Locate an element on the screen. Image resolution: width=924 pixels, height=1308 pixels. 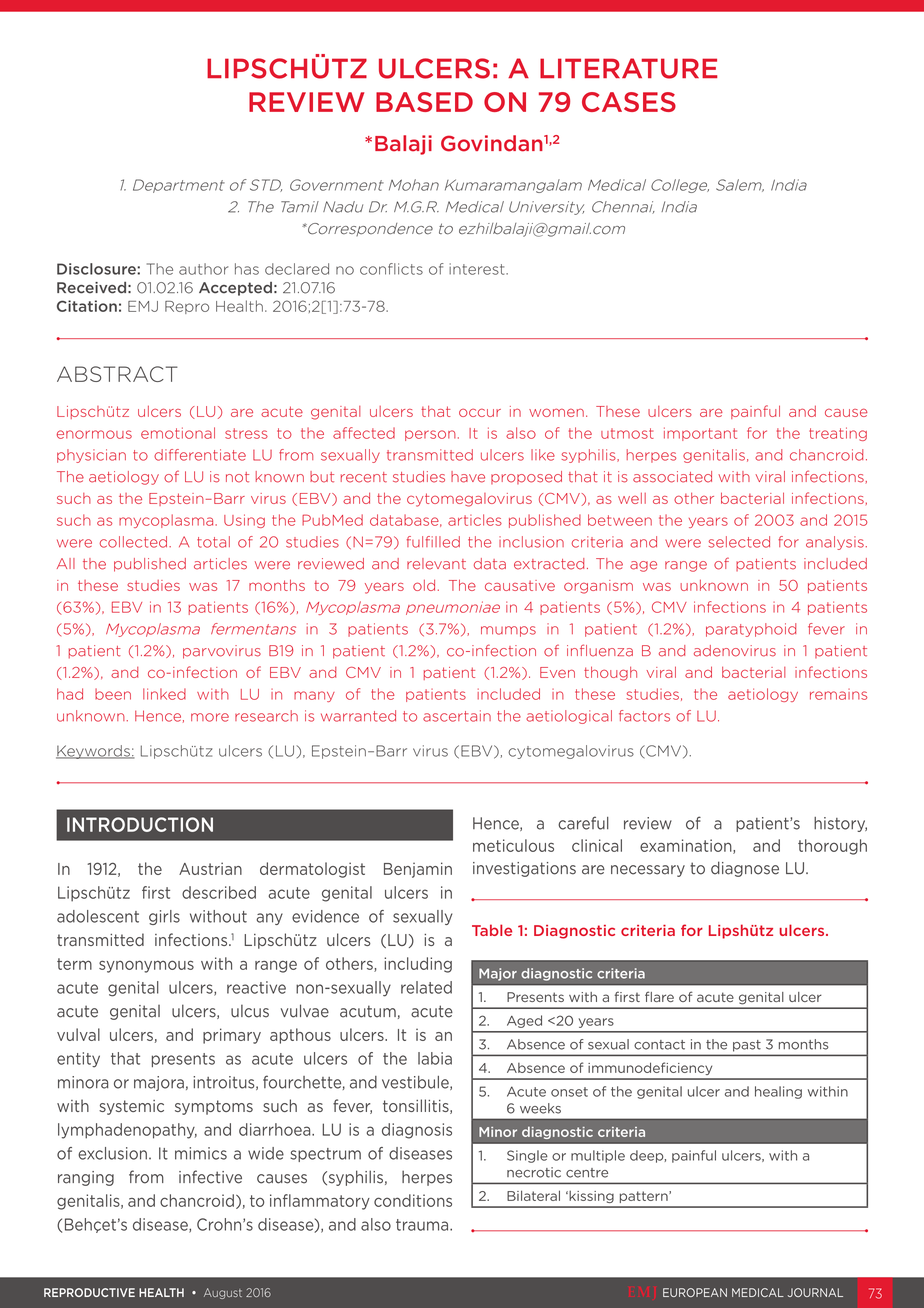
BASED is located at coordinates (424, 102).
